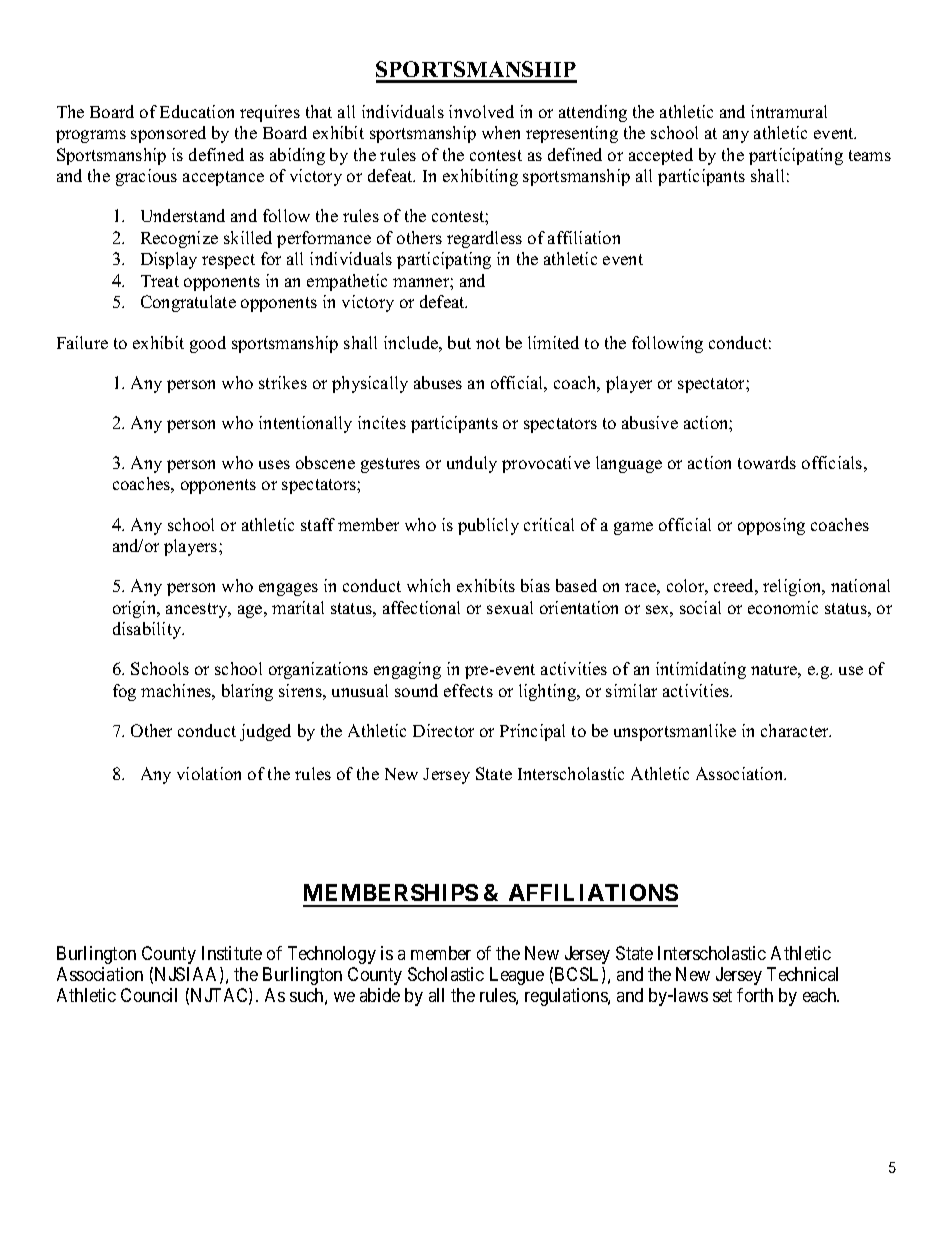  What do you see at coordinates (168, 134) in the screenshot?
I see `sponsored` at bounding box center [168, 134].
